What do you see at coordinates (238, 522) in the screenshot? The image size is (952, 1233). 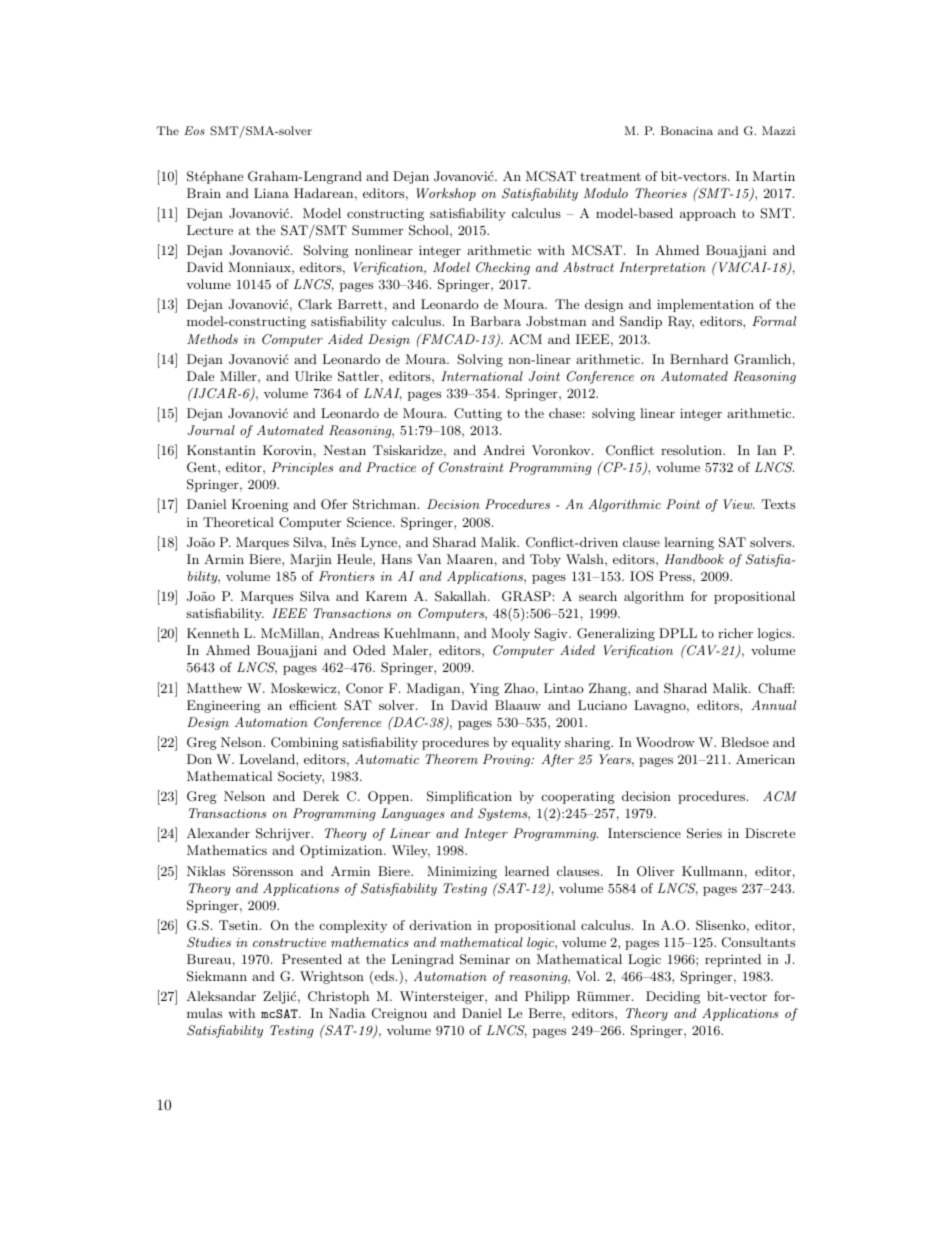 I see `Theoretical` at bounding box center [238, 522].
